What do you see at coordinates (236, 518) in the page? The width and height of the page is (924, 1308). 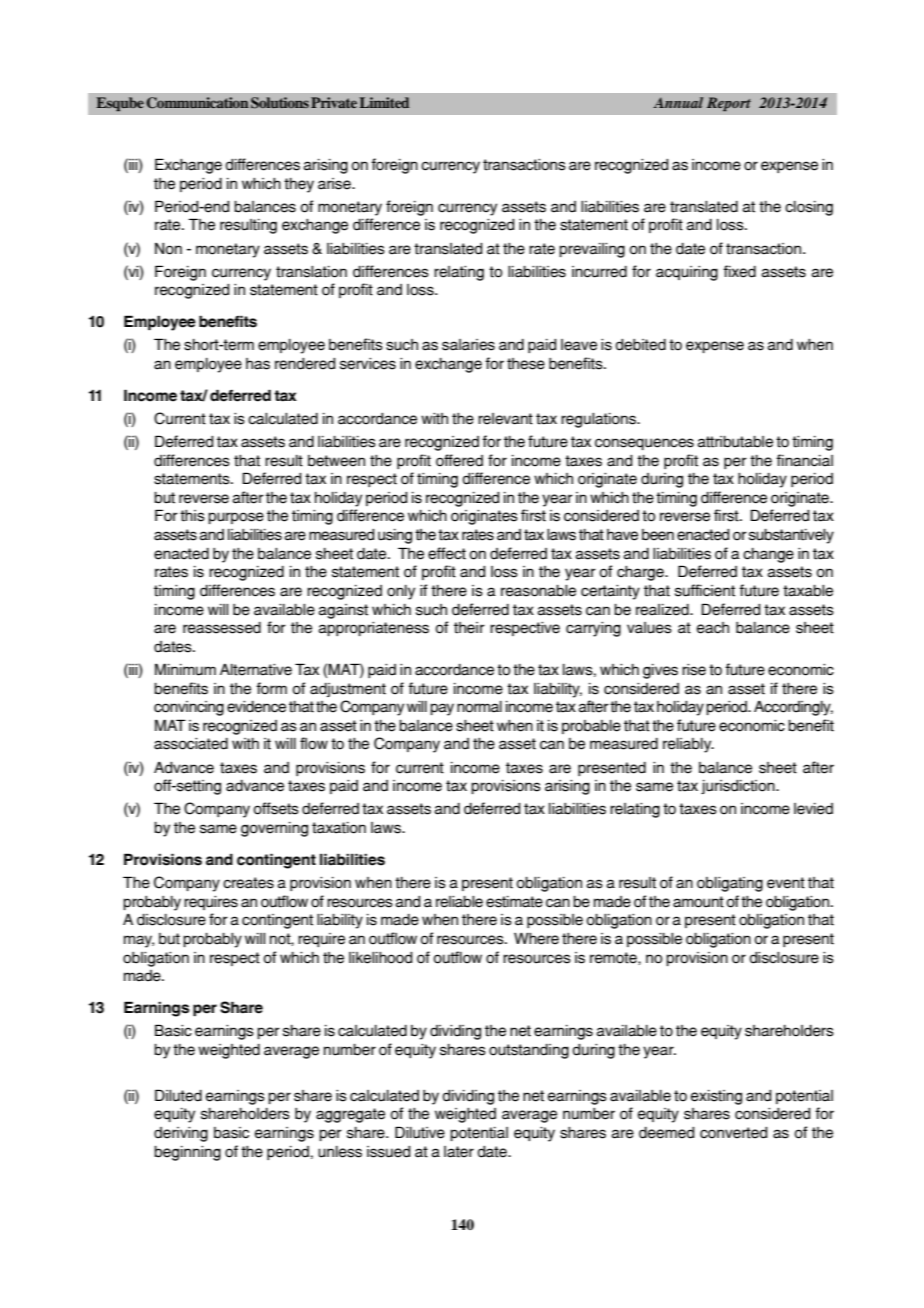 I see `purpose` at bounding box center [236, 518].
